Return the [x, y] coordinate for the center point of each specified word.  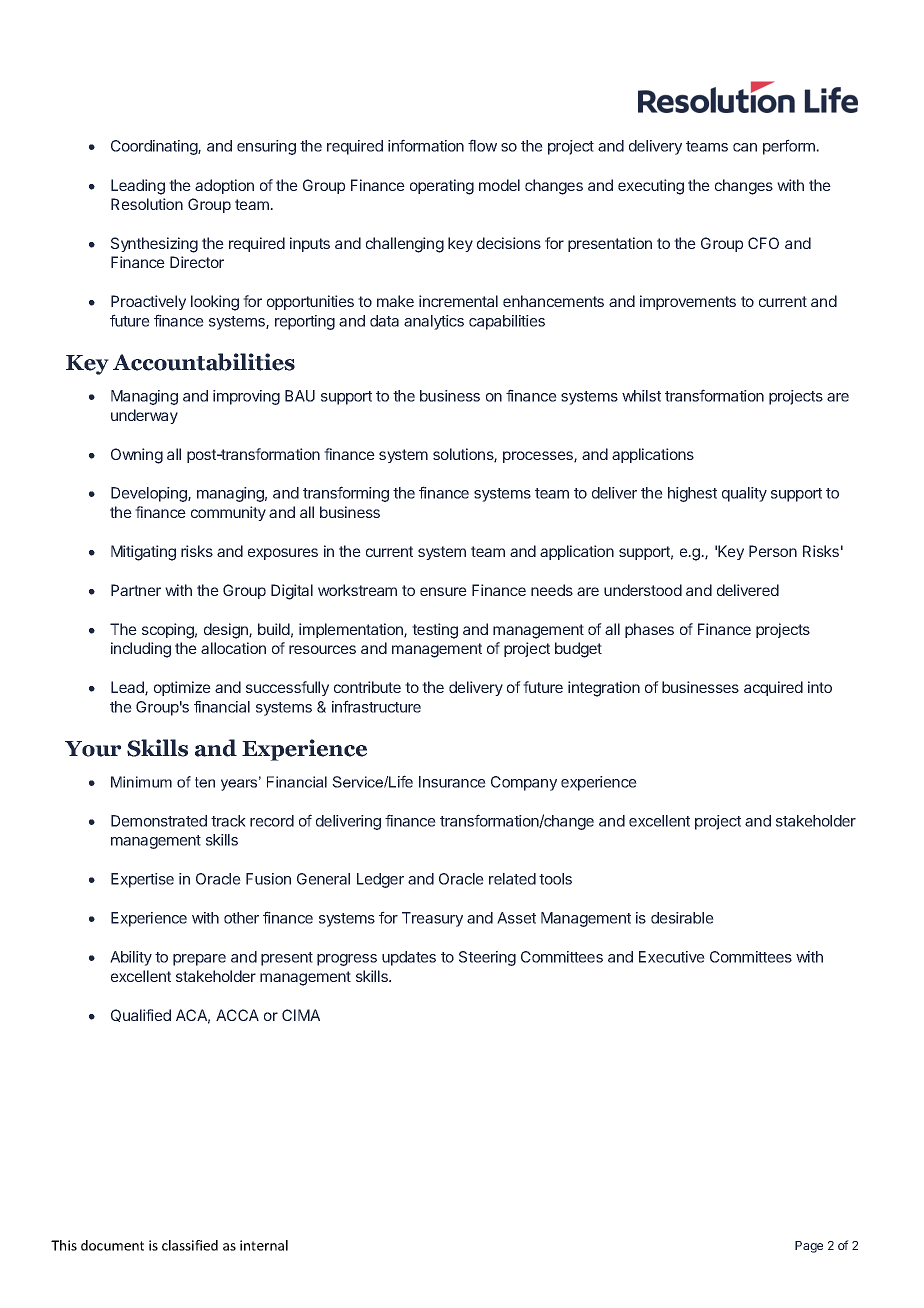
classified [190, 1245]
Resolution [147, 204]
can [745, 147]
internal [264, 1245]
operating [442, 187]
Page [809, 1247]
